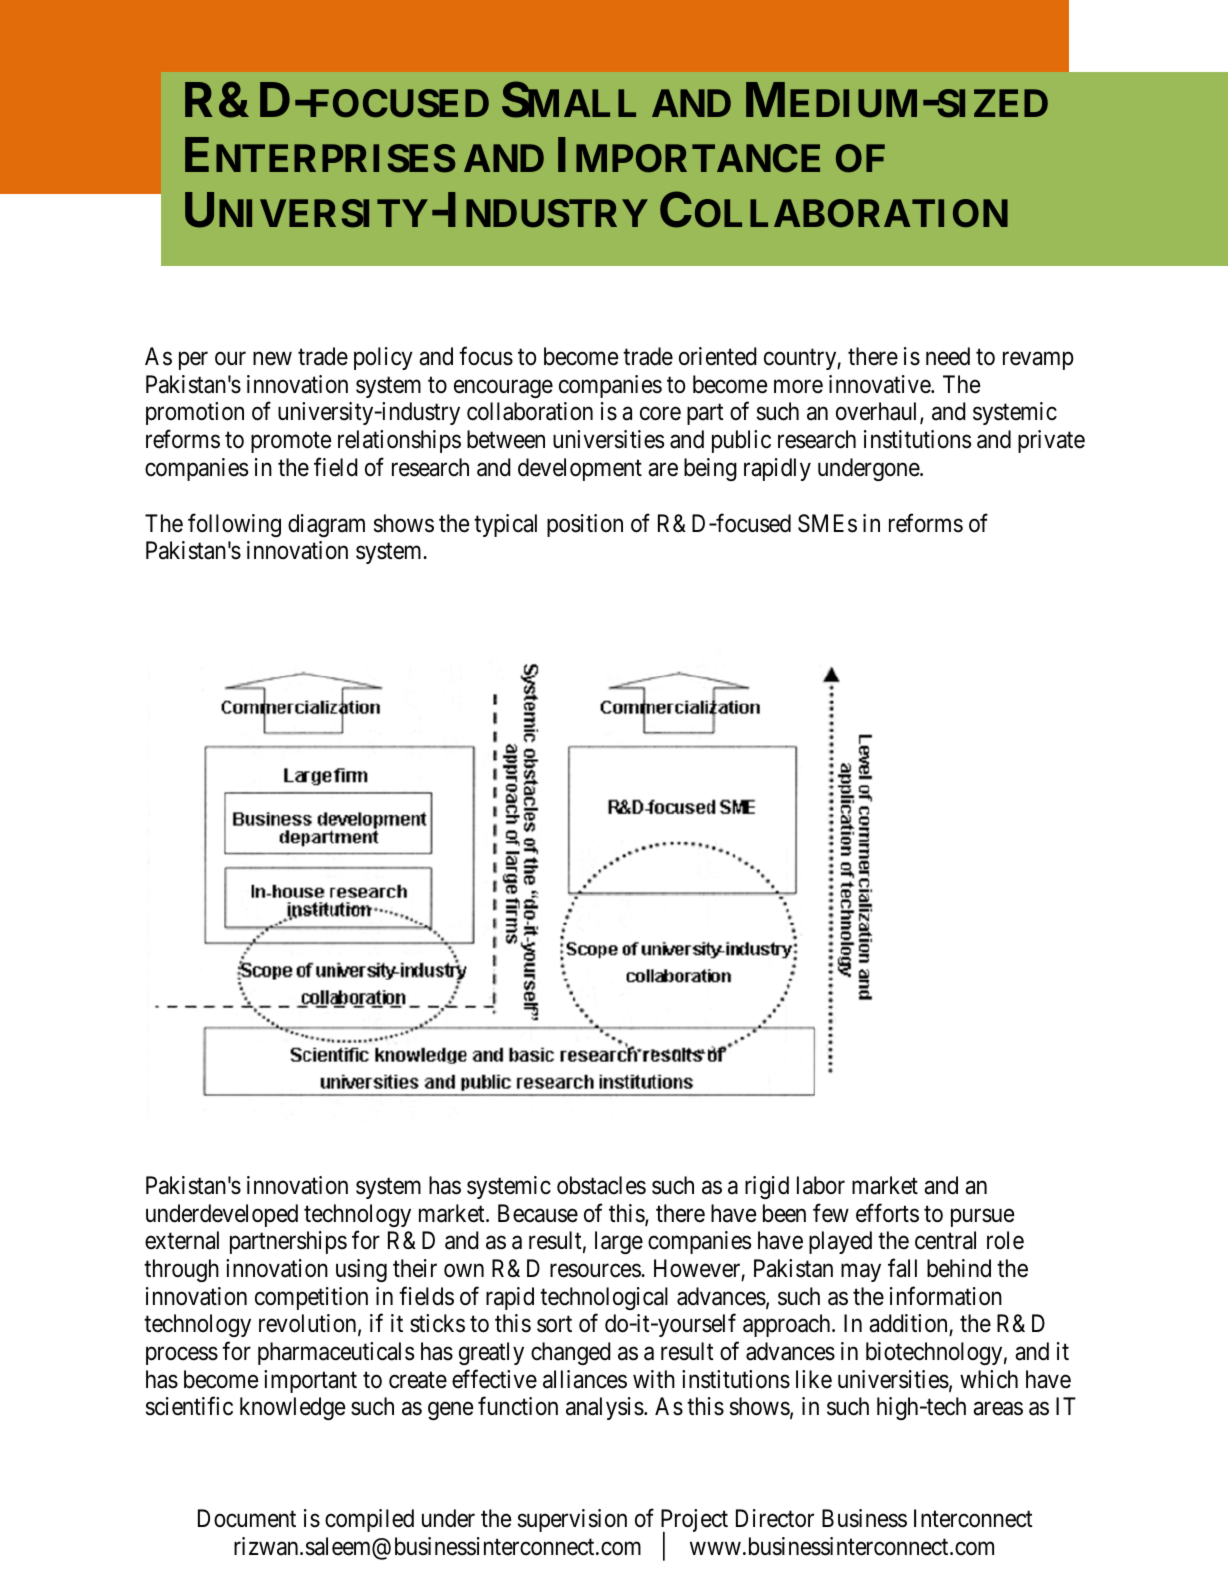 The image size is (1228, 1589). What do you see at coordinates (601, 1185) in the document?
I see `obstacles` at bounding box center [601, 1185].
